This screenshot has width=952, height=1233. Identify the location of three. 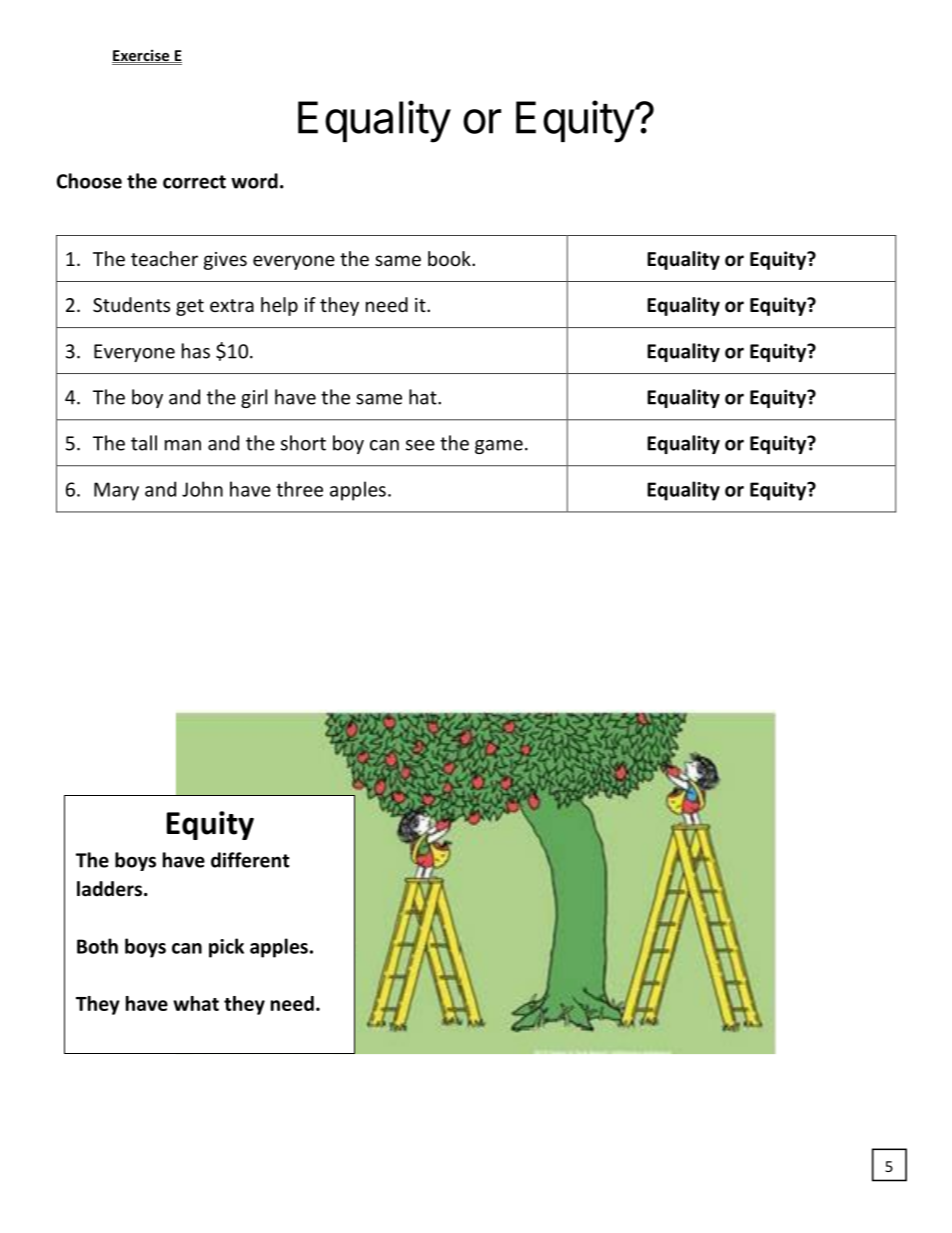
(299, 489).
